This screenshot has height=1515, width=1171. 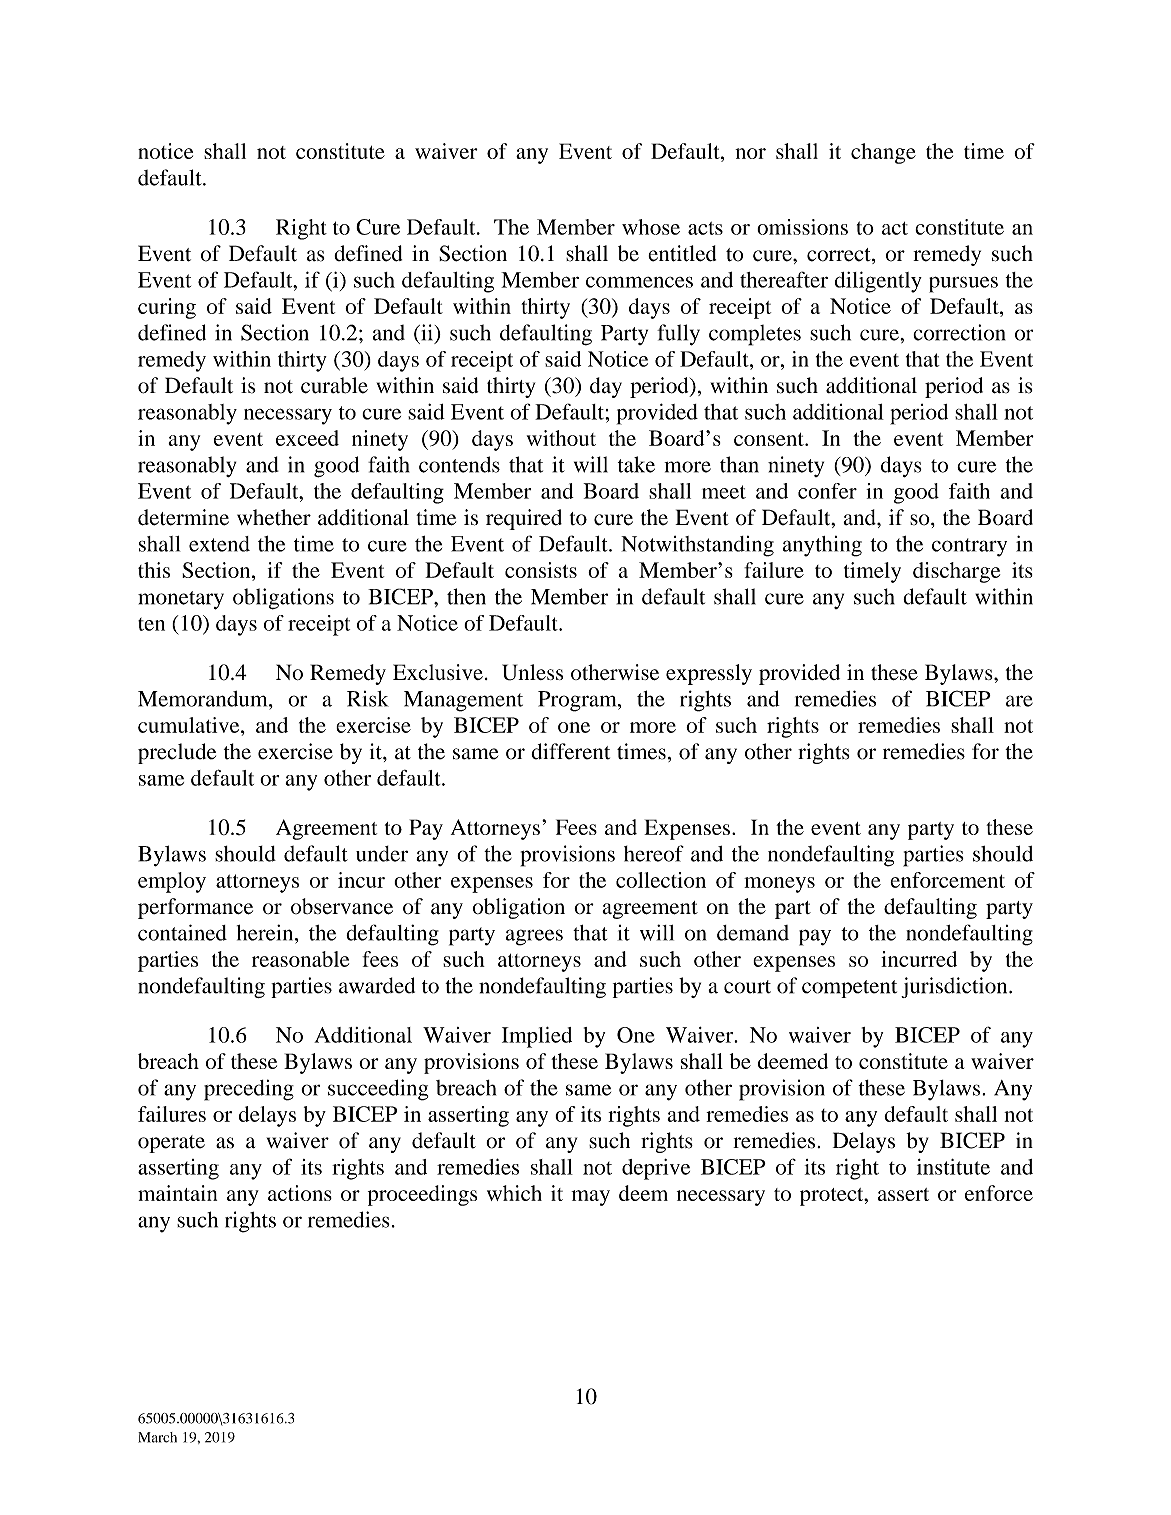 I want to click on whose, so click(x=651, y=227).
